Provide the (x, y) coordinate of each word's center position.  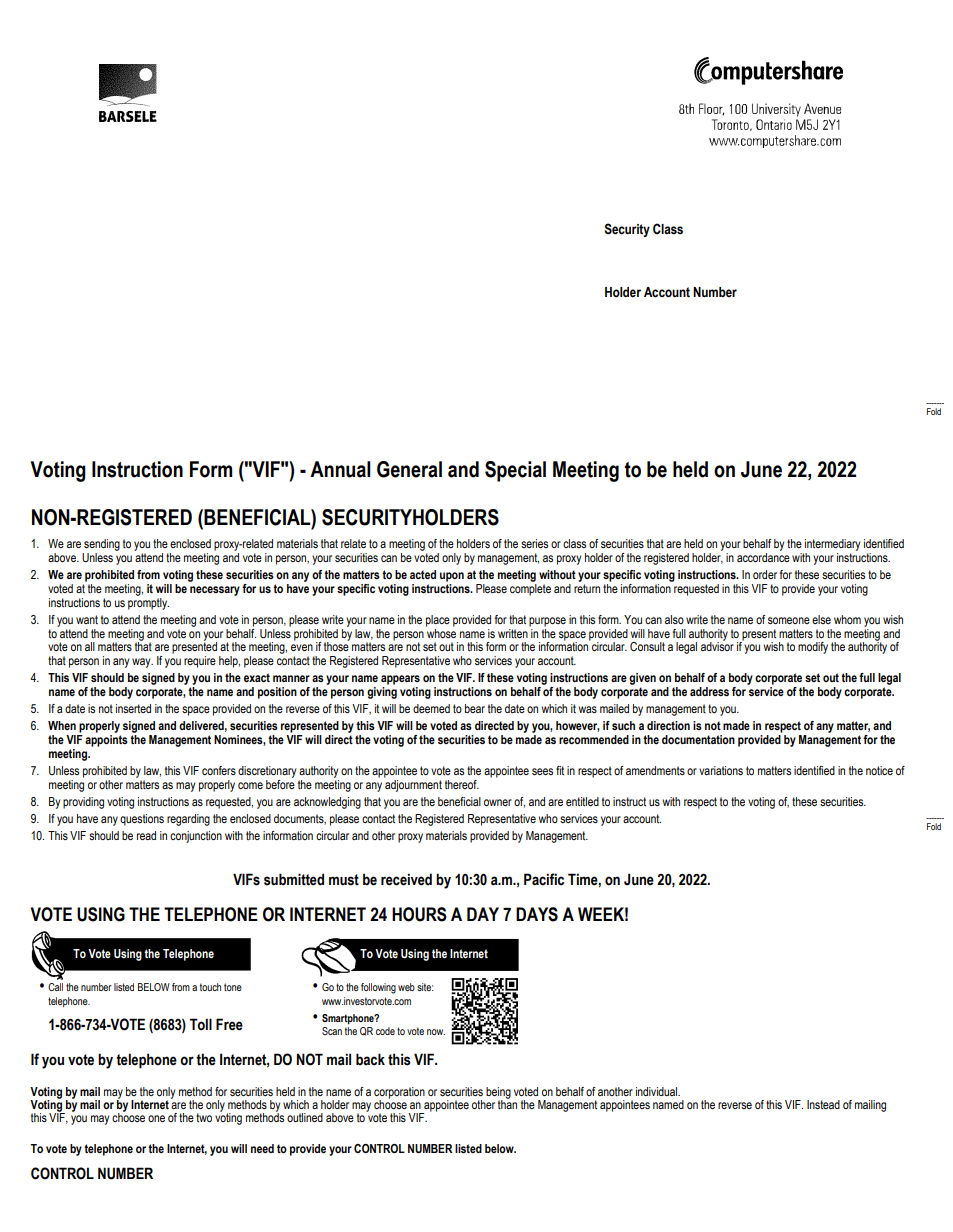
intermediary (831, 546)
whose (441, 632)
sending (101, 546)
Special (515, 471)
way (142, 663)
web (406, 987)
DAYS (537, 914)
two (204, 1117)
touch (210, 987)
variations (721, 770)
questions (142, 820)
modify (813, 648)
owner (498, 802)
